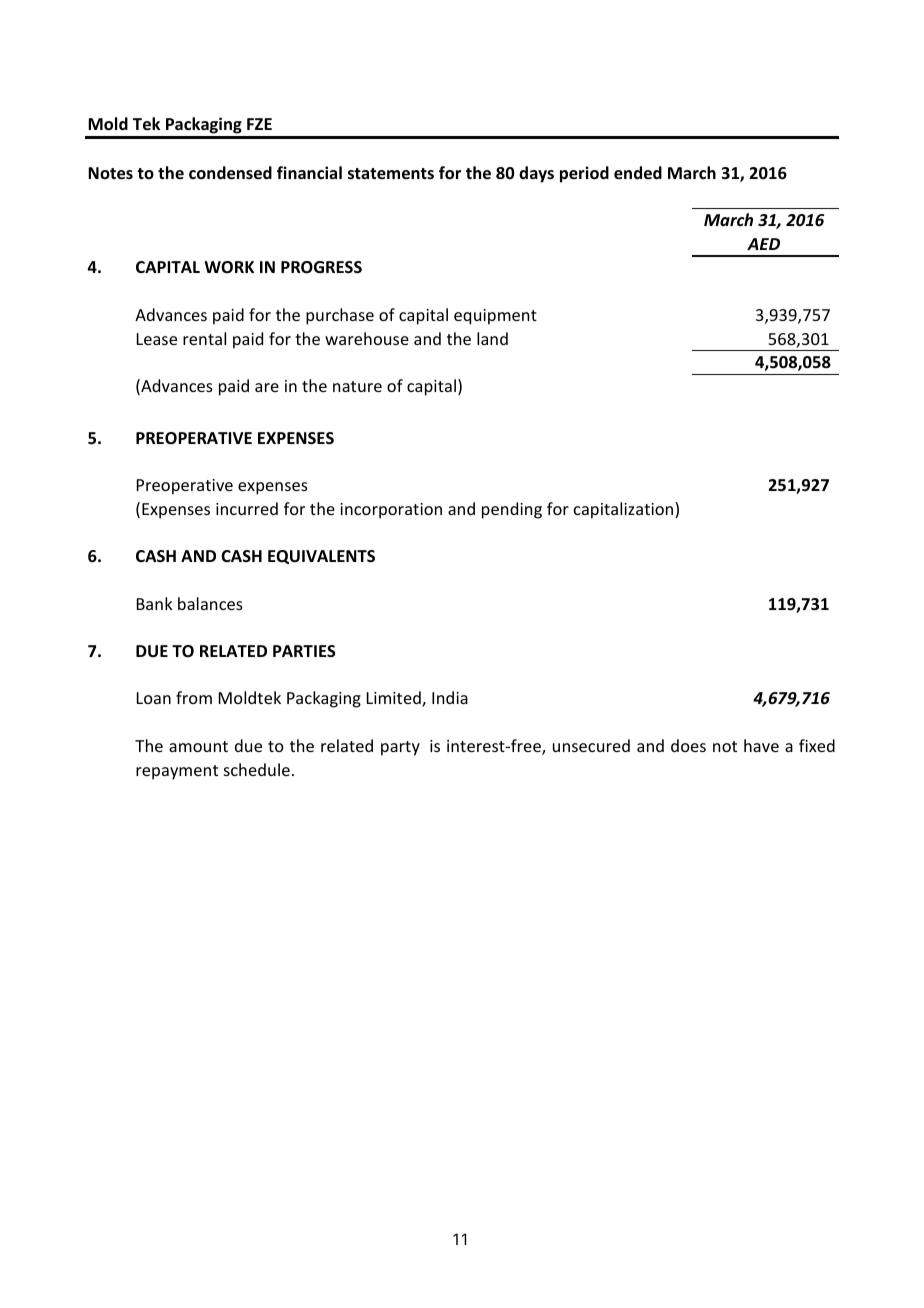  What do you see at coordinates (198, 746) in the screenshot?
I see `amount` at bounding box center [198, 746].
